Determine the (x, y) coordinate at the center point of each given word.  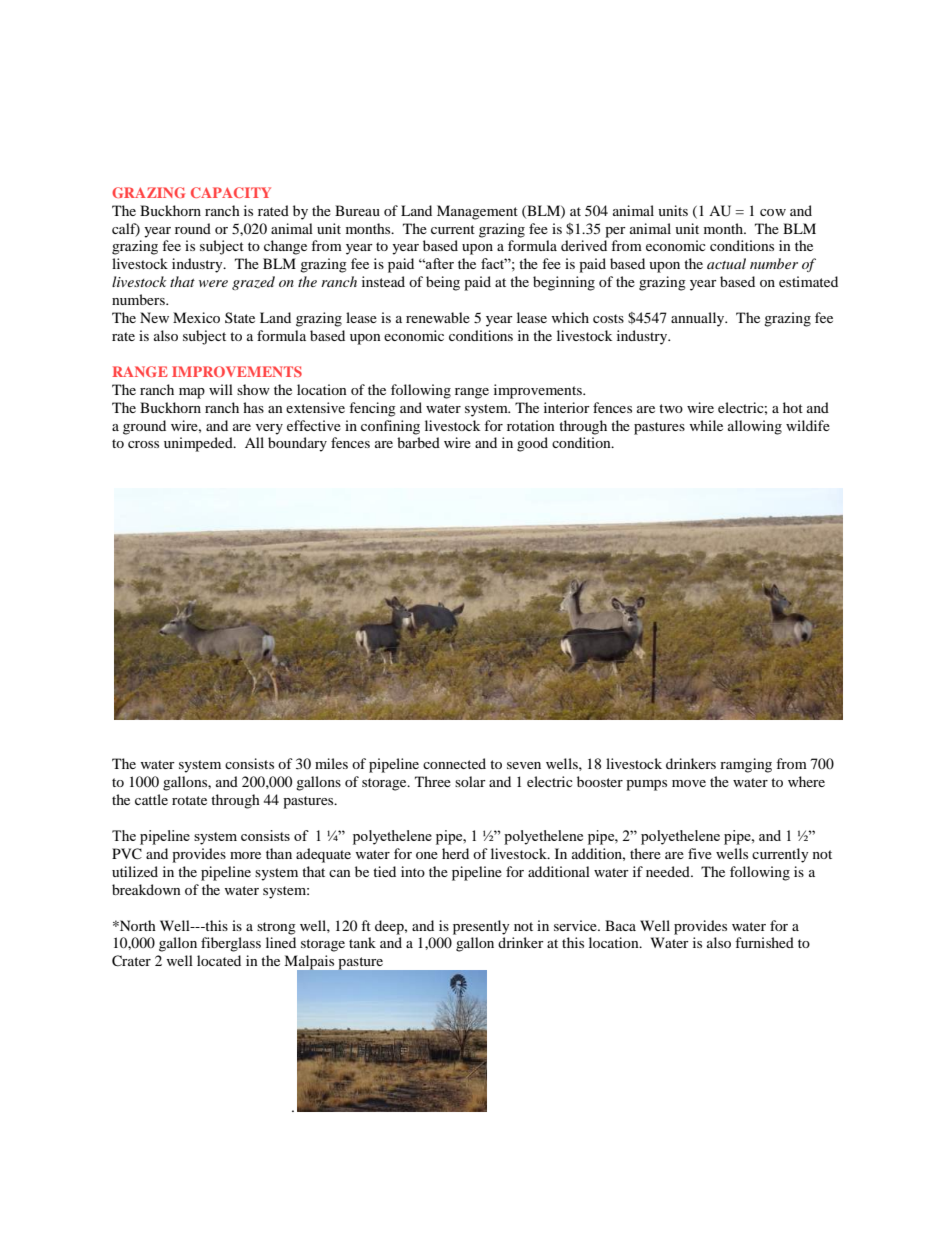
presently (481, 927)
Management (477, 212)
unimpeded (199, 444)
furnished (764, 942)
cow (773, 212)
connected (454, 763)
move (689, 783)
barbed (418, 442)
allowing (755, 427)
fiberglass (231, 944)
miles (331, 763)
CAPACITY (231, 192)
